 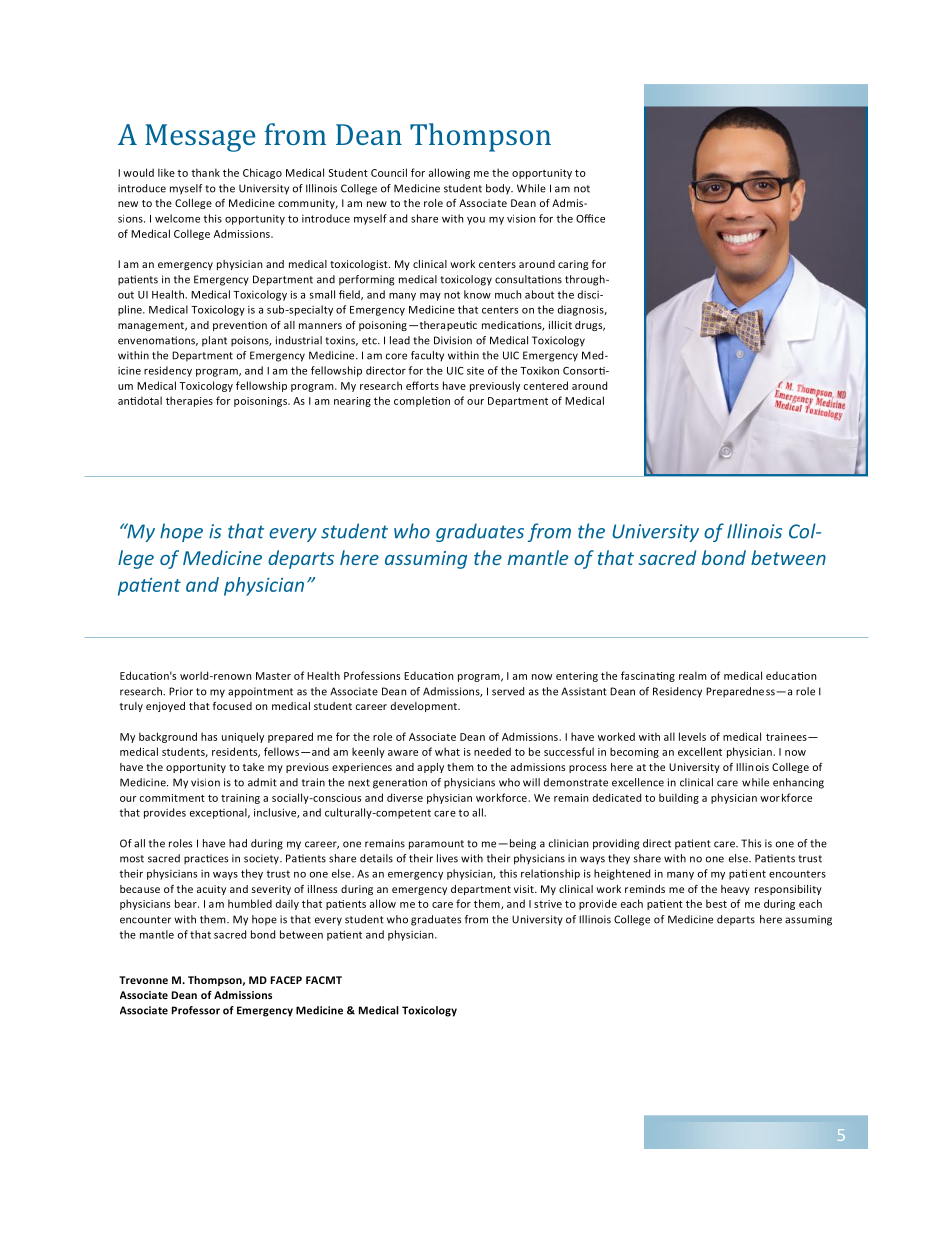 What do you see at coordinates (196, 1010) in the screenshot?
I see `Professor` at bounding box center [196, 1010].
